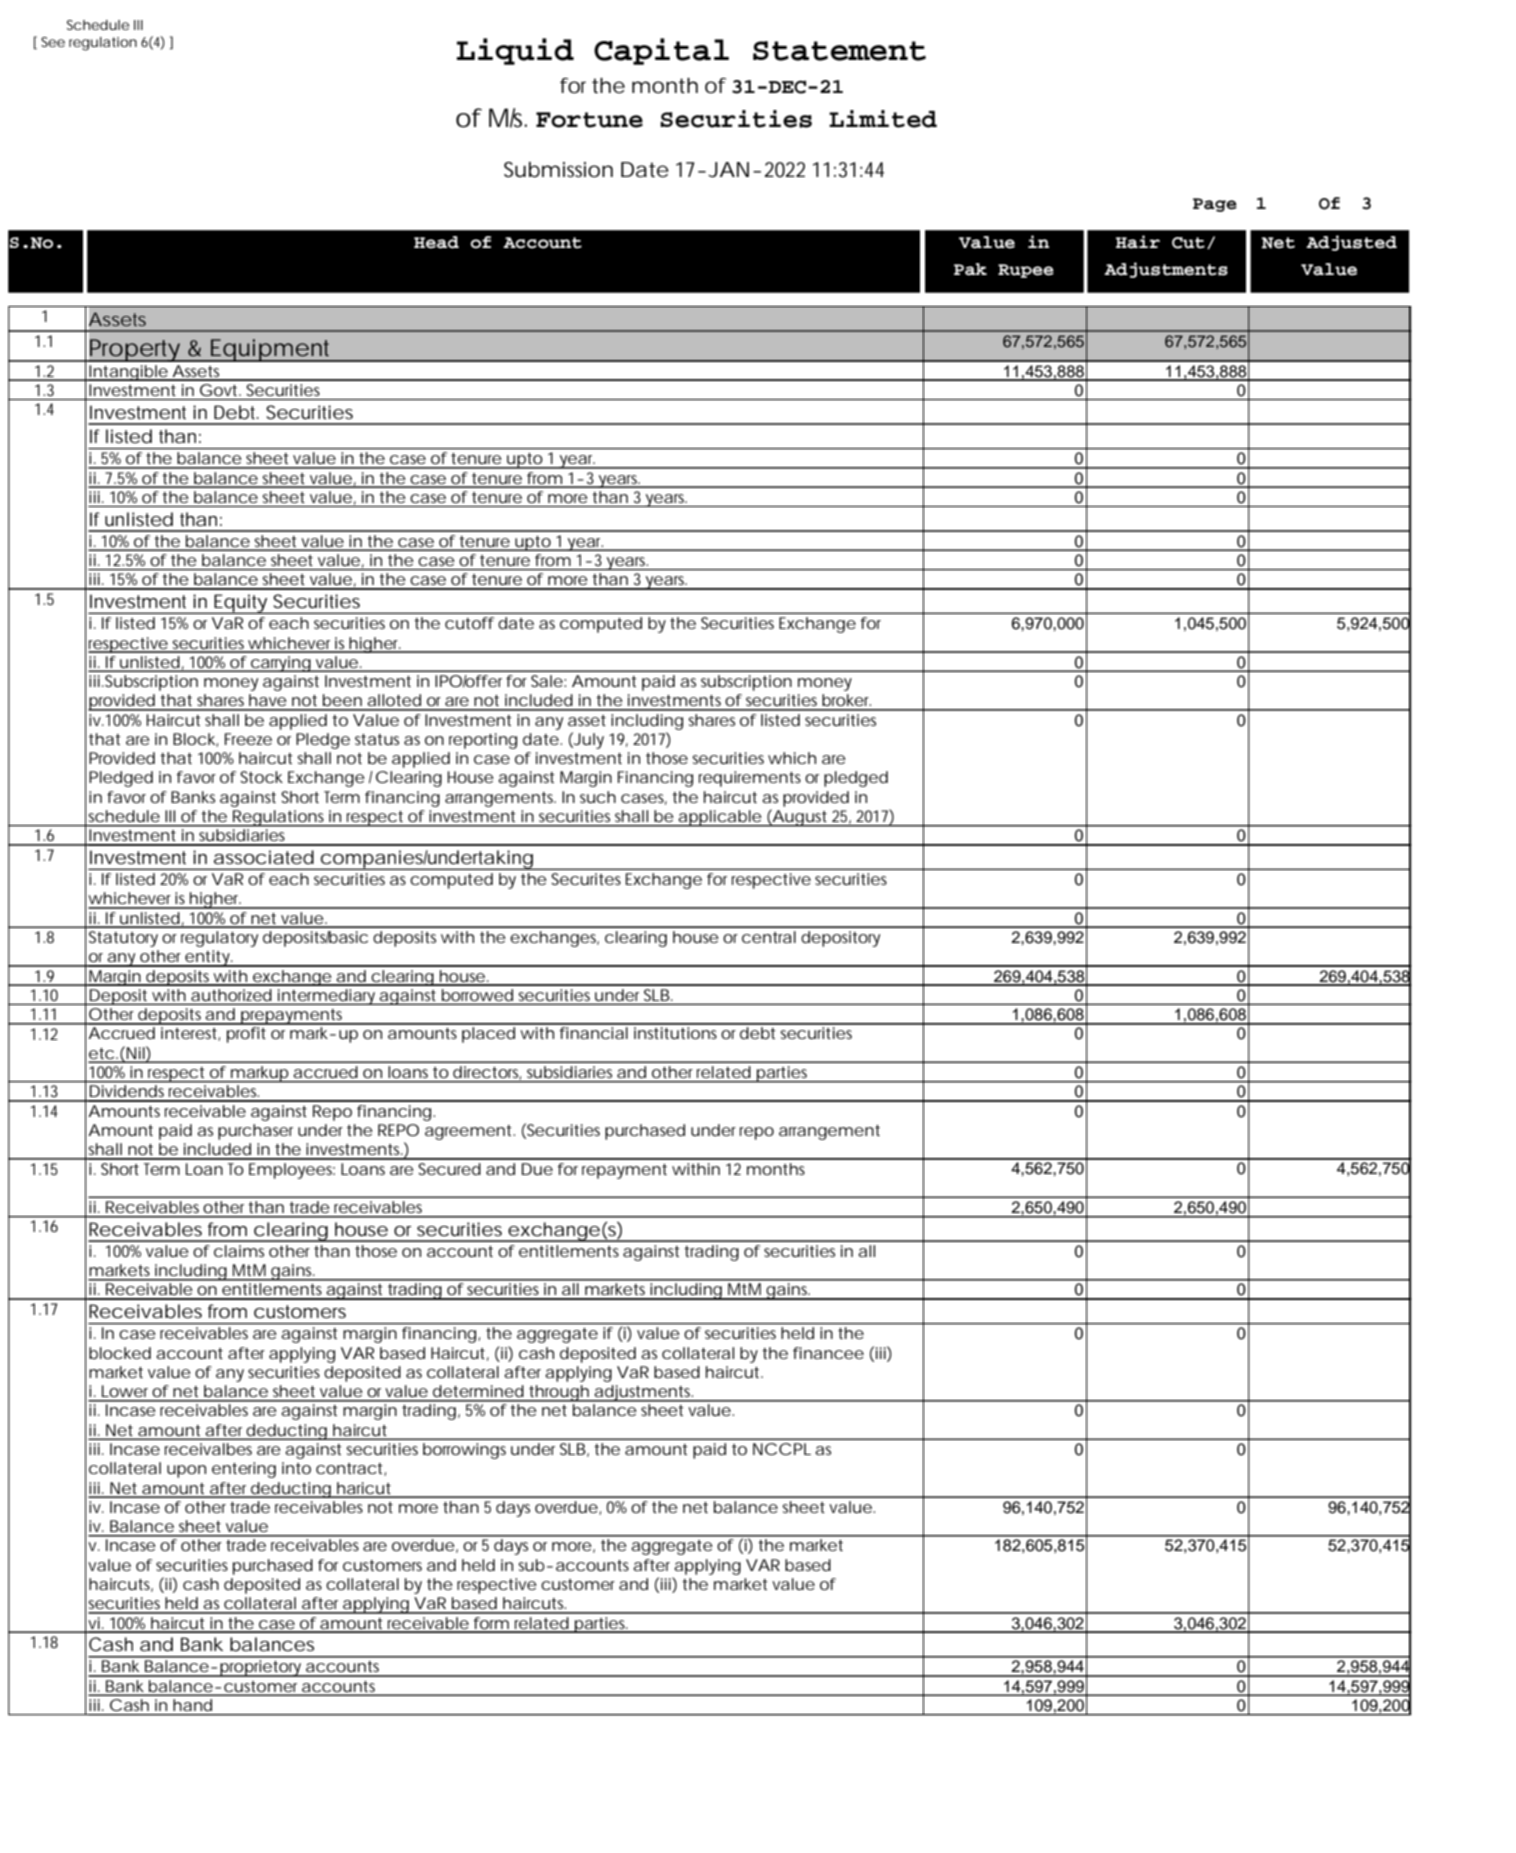  What do you see at coordinates (464, 1451) in the image?
I see `borrowings` at bounding box center [464, 1451].
